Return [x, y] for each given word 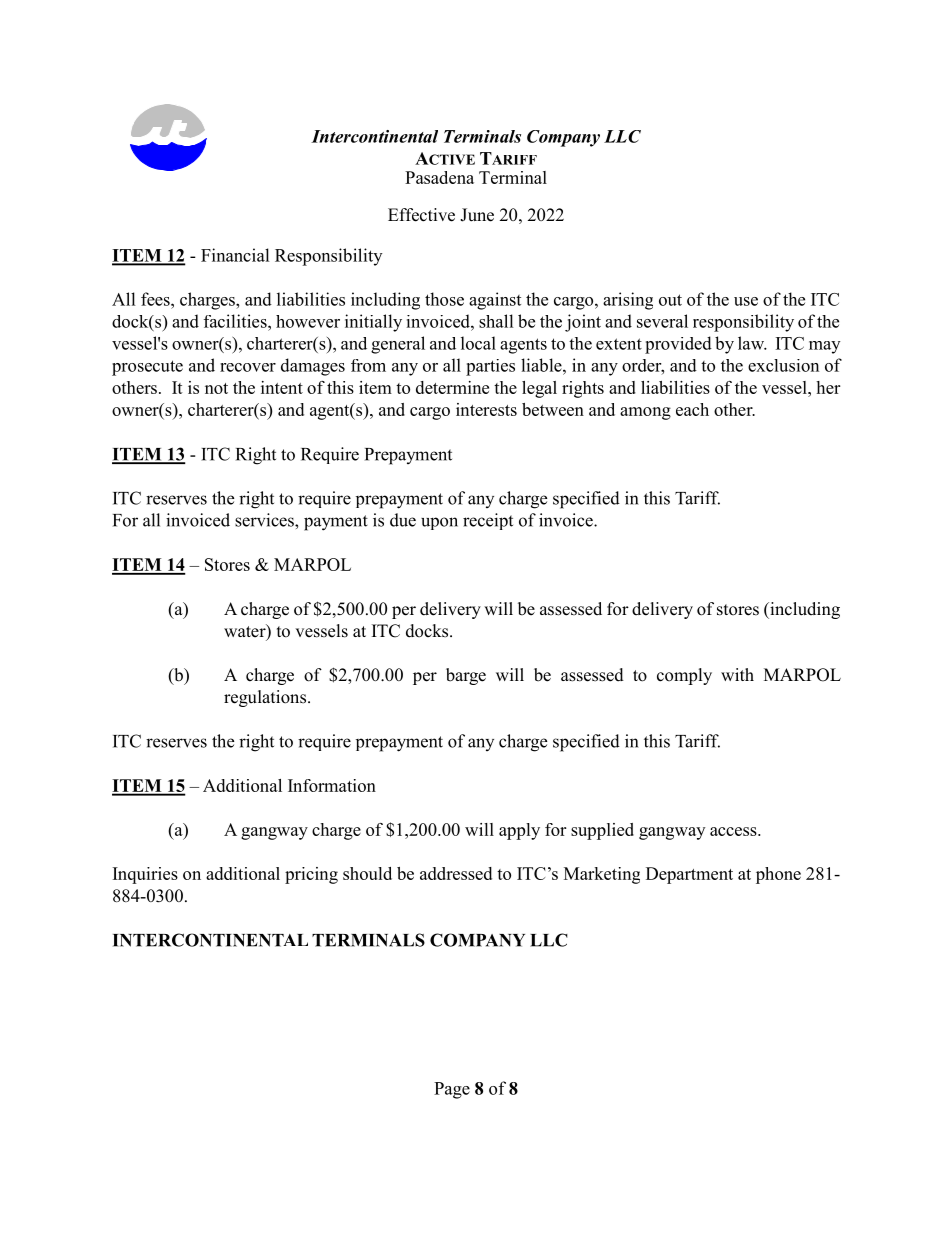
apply [519, 831]
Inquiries [145, 875]
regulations [265, 698]
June [477, 215]
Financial [235, 255]
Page [452, 1090]
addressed [456, 873]
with [737, 674]
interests [486, 409]
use [746, 301]
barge [466, 676]
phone [778, 875]
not [216, 388]
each [692, 409]
